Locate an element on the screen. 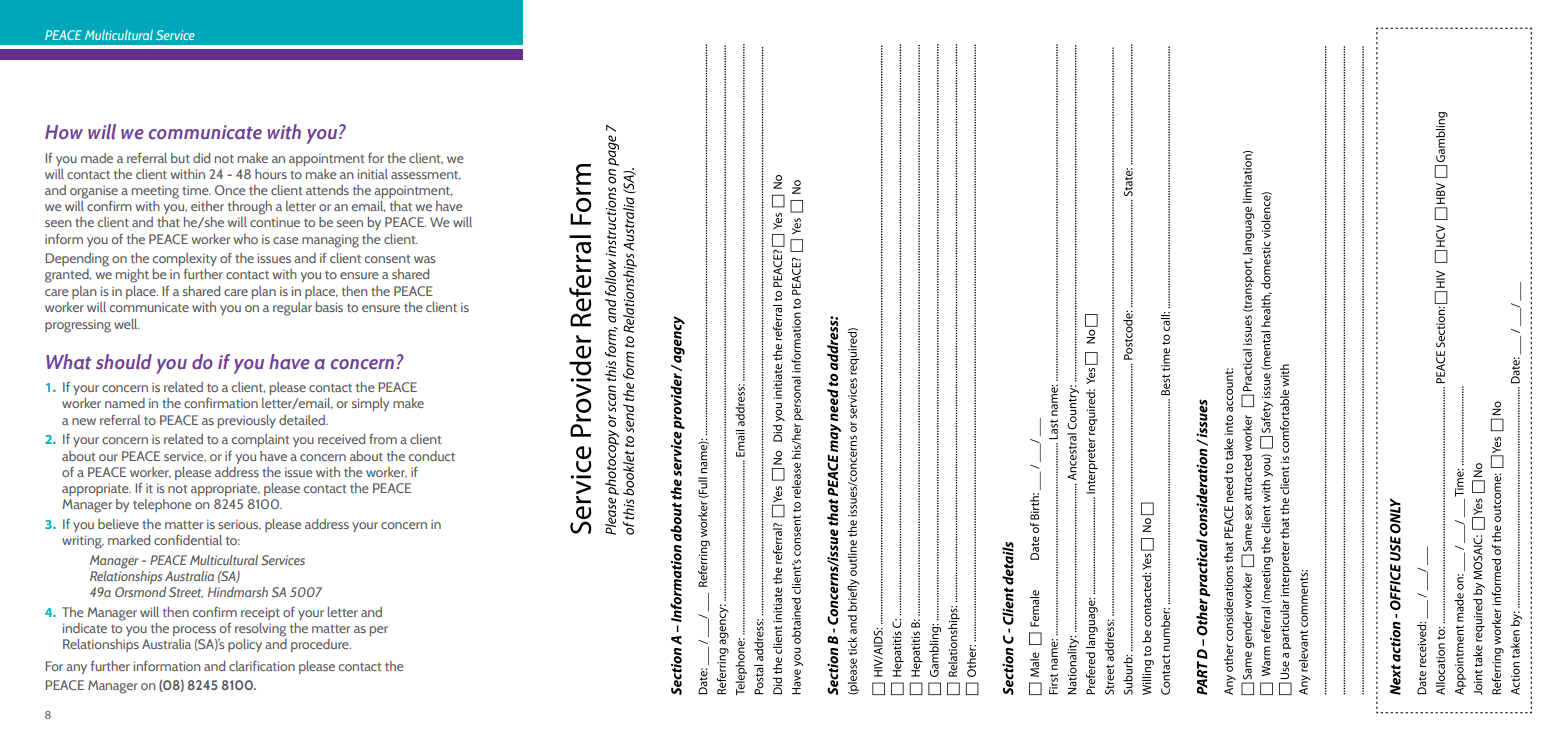 This screenshot has width=1568, height=741. serious is located at coordinates (239, 524).
